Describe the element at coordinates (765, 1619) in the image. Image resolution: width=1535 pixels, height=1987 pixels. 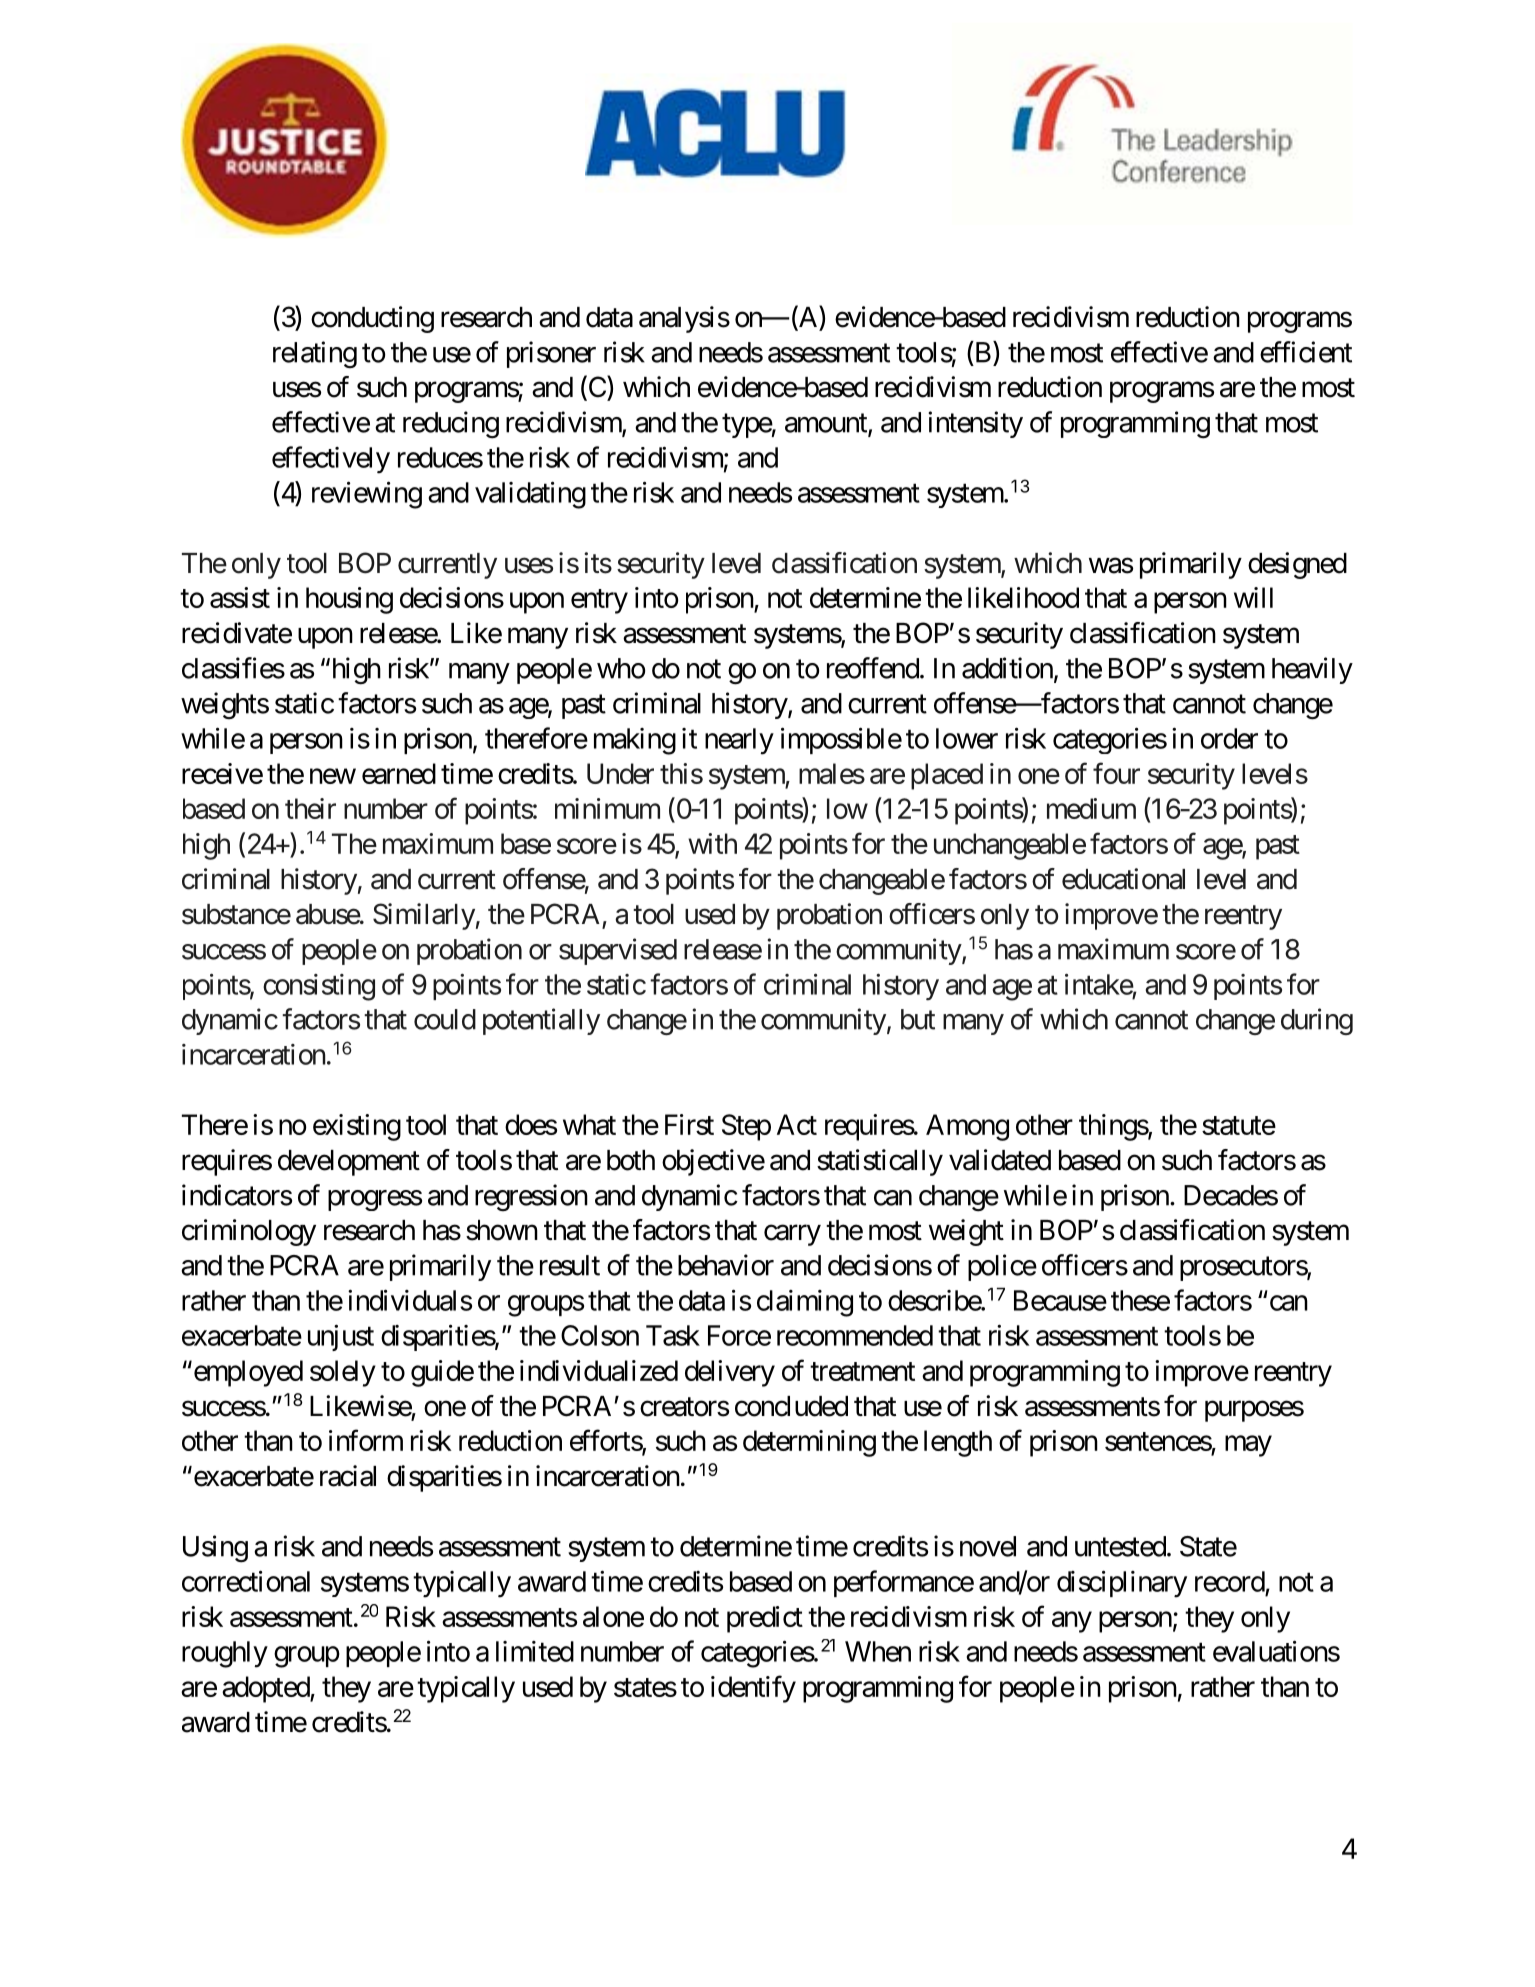
I see `predict` at that location.
